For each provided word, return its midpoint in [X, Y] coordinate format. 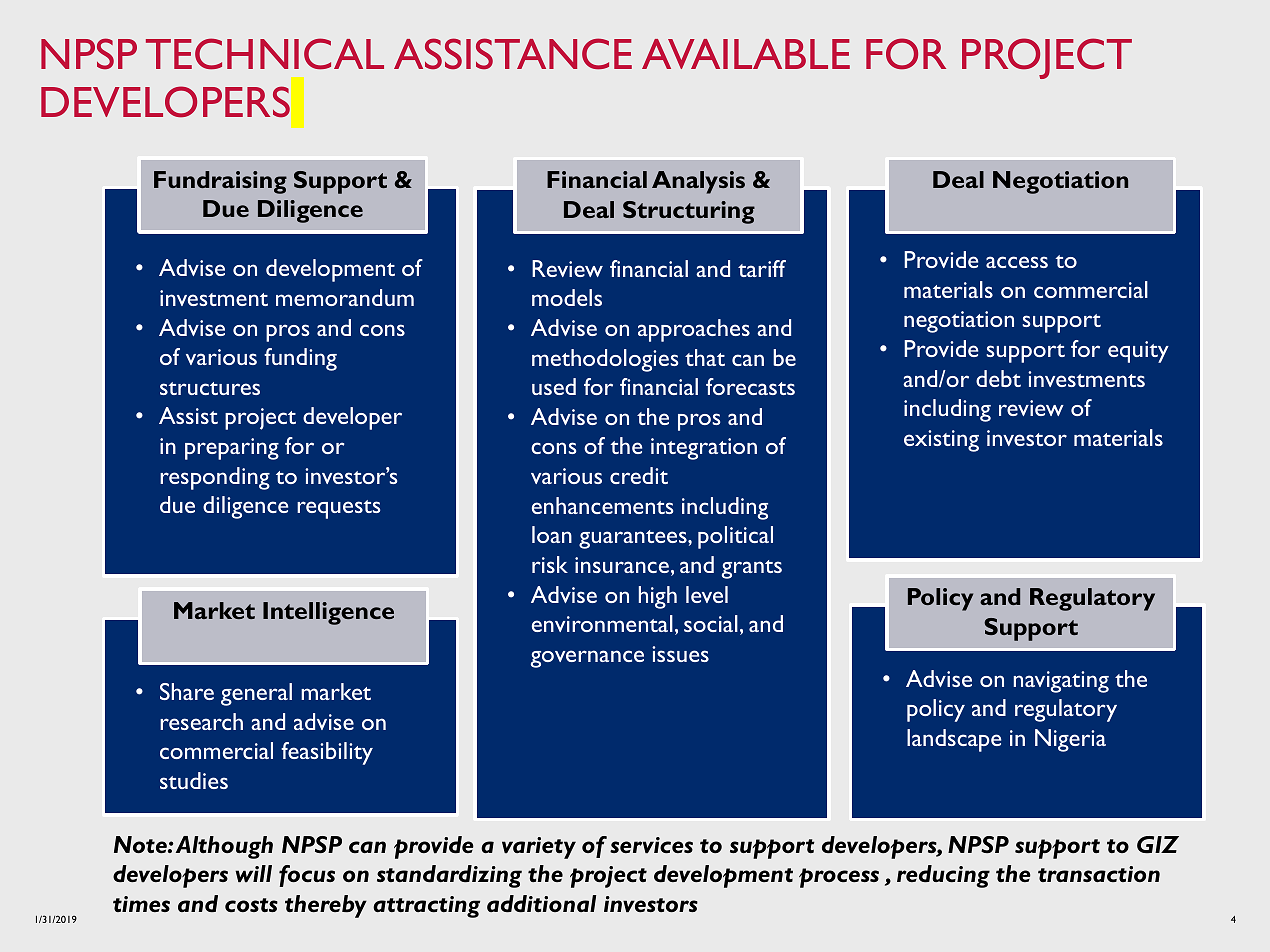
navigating [1061, 682]
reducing [943, 876]
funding [300, 359]
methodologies [605, 360]
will [253, 873]
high [658, 597]
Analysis [698, 182]
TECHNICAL [265, 53]
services [651, 845]
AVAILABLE [746, 54]
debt [998, 378]
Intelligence [328, 613]
